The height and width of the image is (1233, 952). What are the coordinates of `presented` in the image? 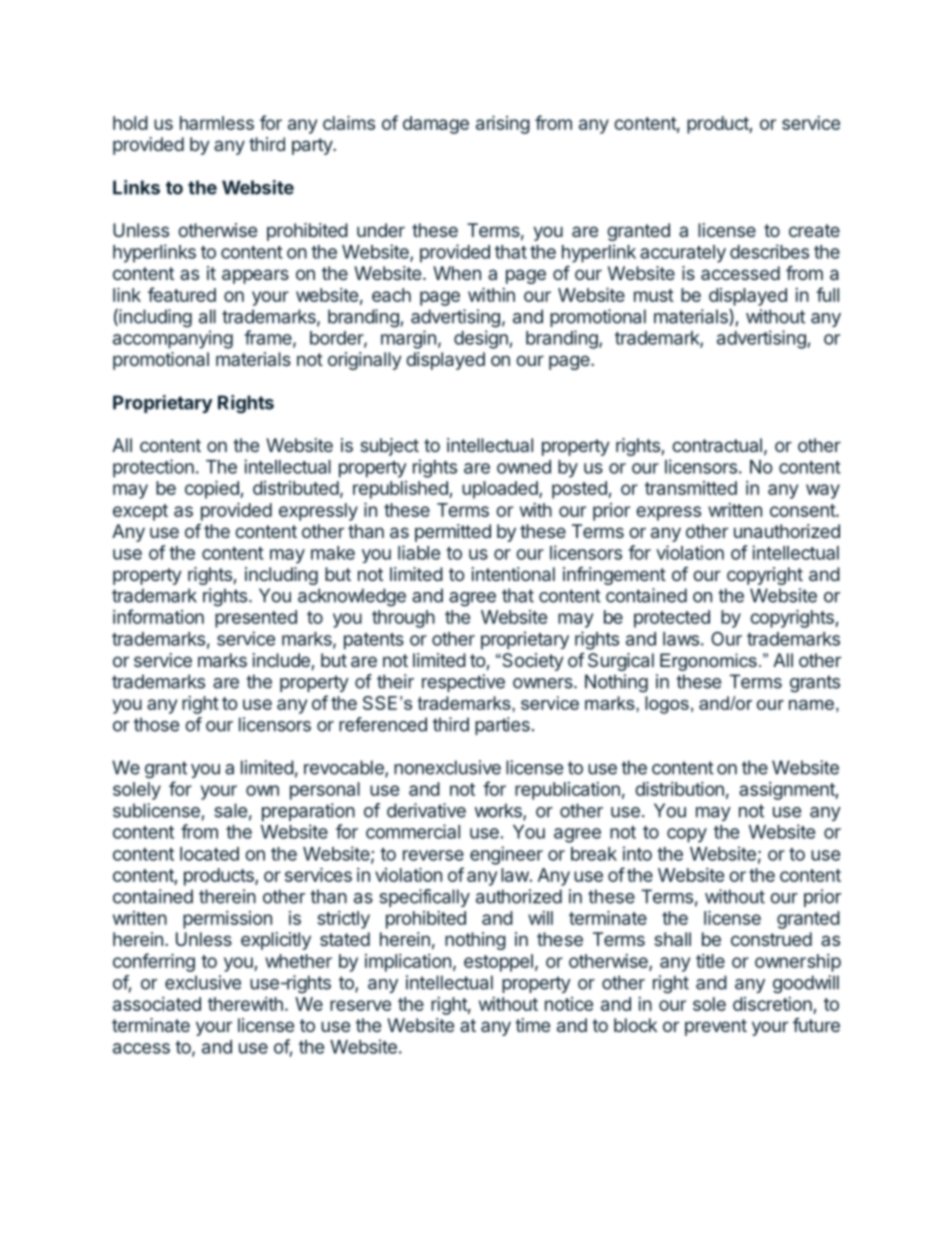 It's located at (256, 619).
